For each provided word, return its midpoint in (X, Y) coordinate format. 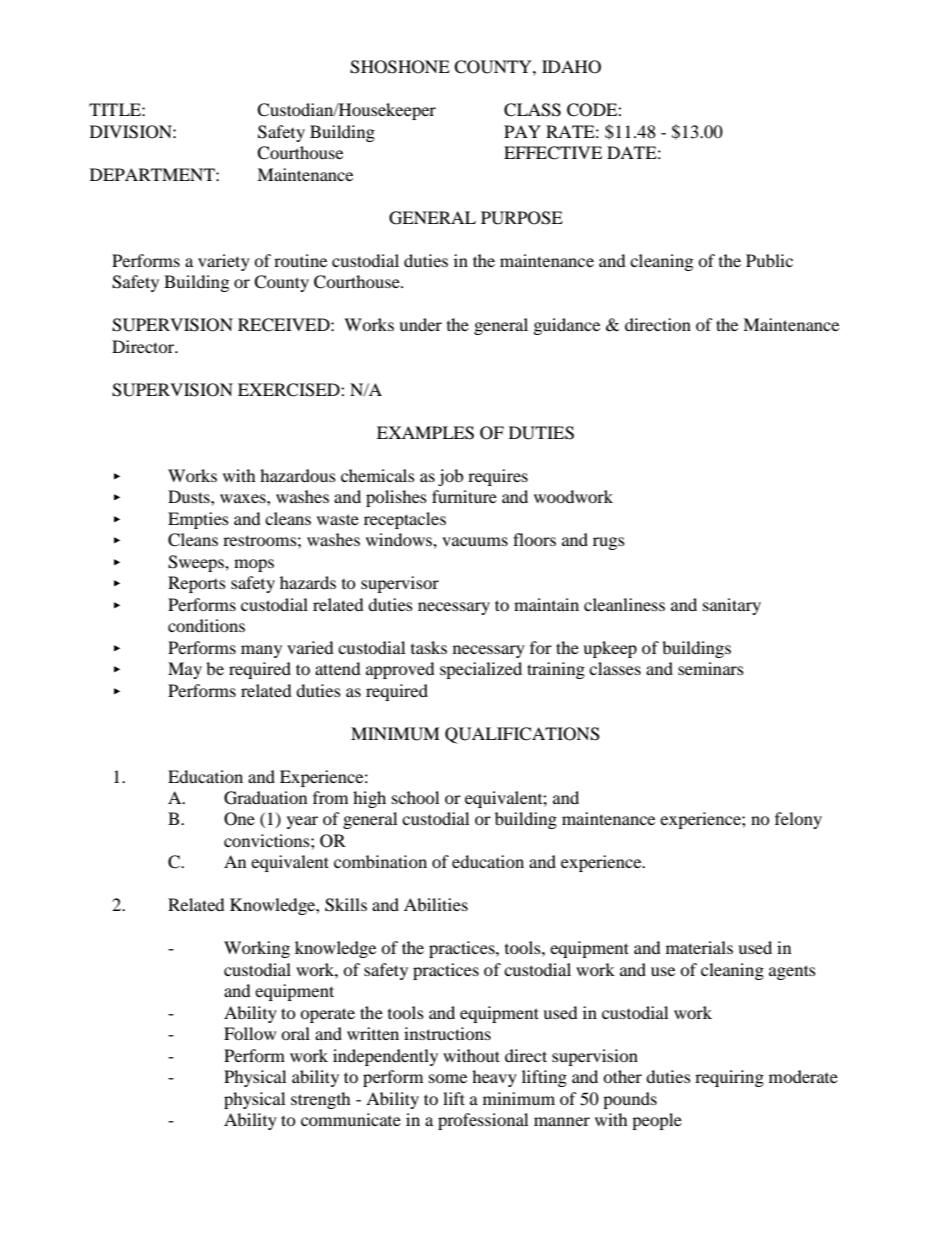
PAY (522, 131)
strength (321, 1100)
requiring (729, 1078)
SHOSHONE (400, 67)
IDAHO (571, 67)
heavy (494, 1078)
